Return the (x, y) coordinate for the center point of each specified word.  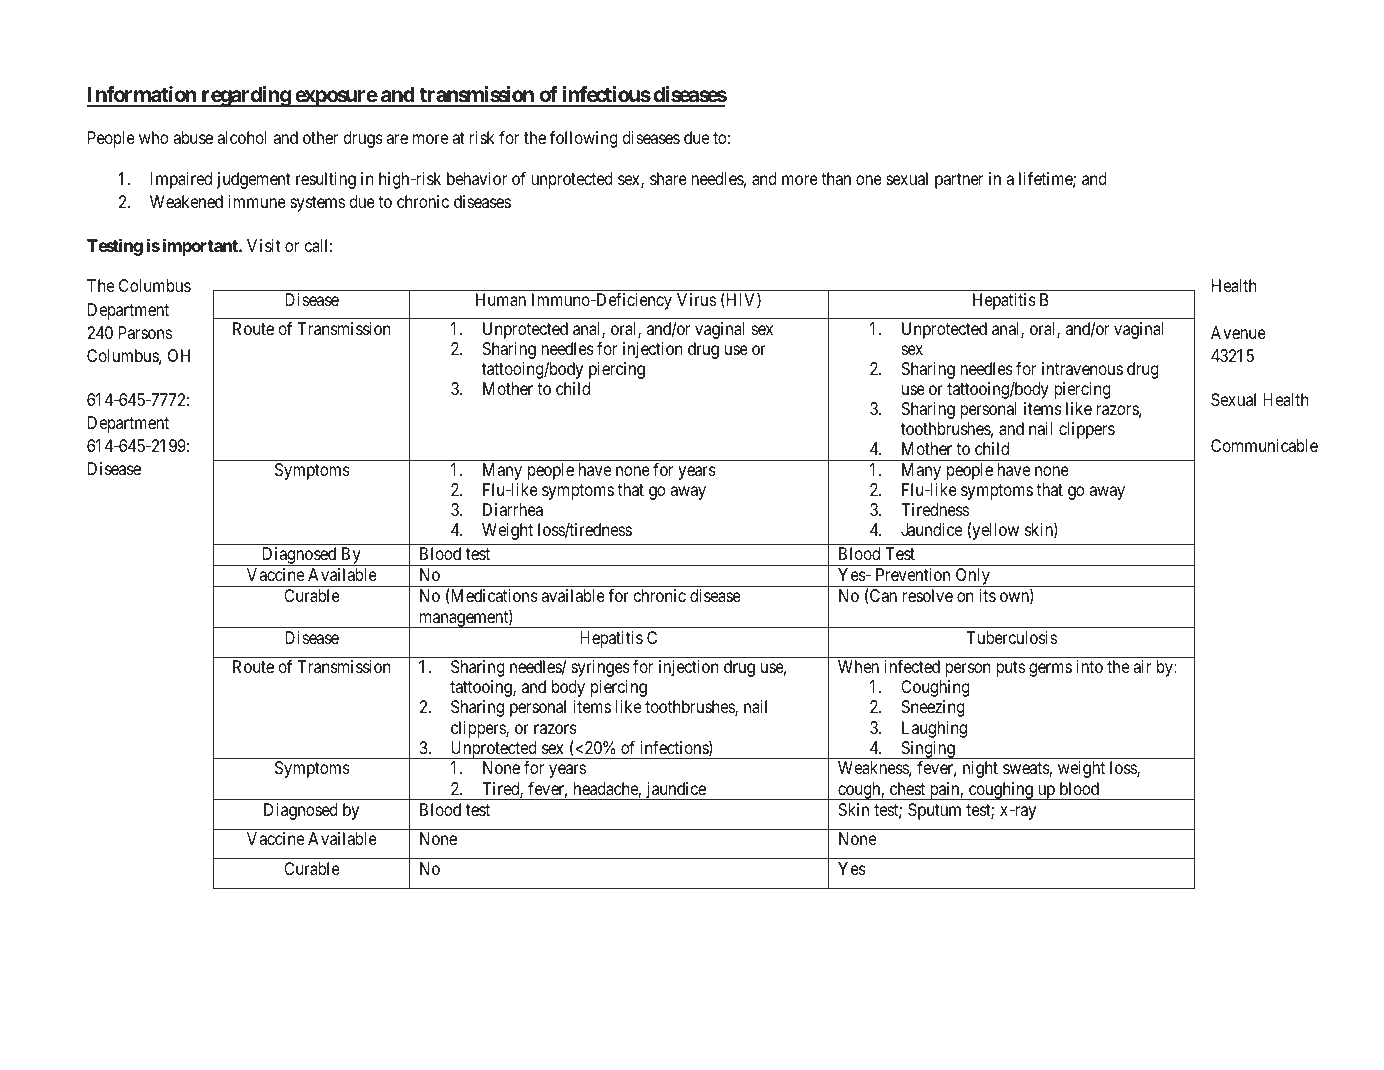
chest (907, 788)
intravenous (1082, 368)
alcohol (242, 137)
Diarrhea (513, 509)
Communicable (1264, 445)
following (584, 139)
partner (959, 181)
